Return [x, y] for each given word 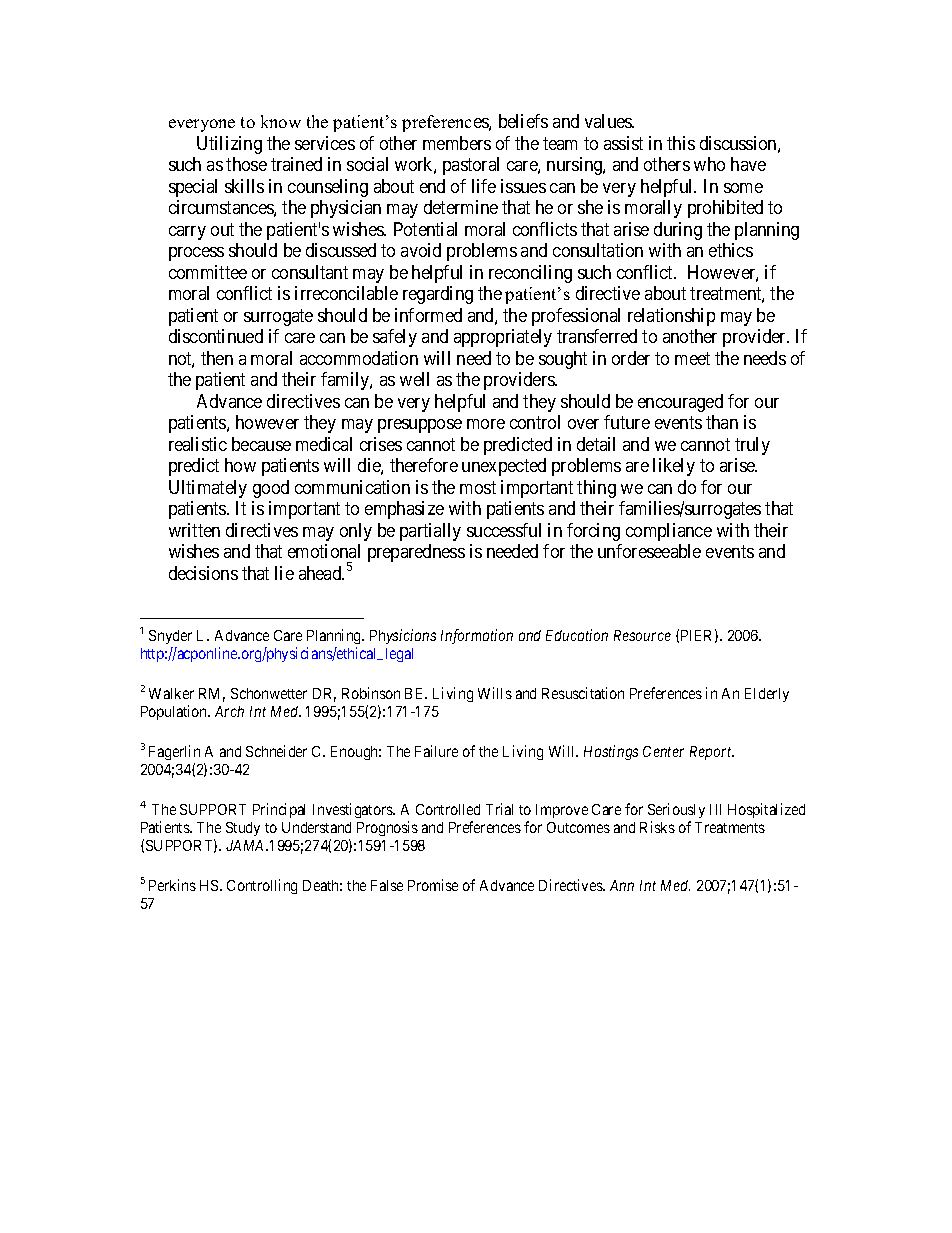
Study [243, 829]
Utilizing [229, 145]
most [478, 487]
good [271, 489]
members [457, 143]
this [681, 143]
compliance [669, 532]
